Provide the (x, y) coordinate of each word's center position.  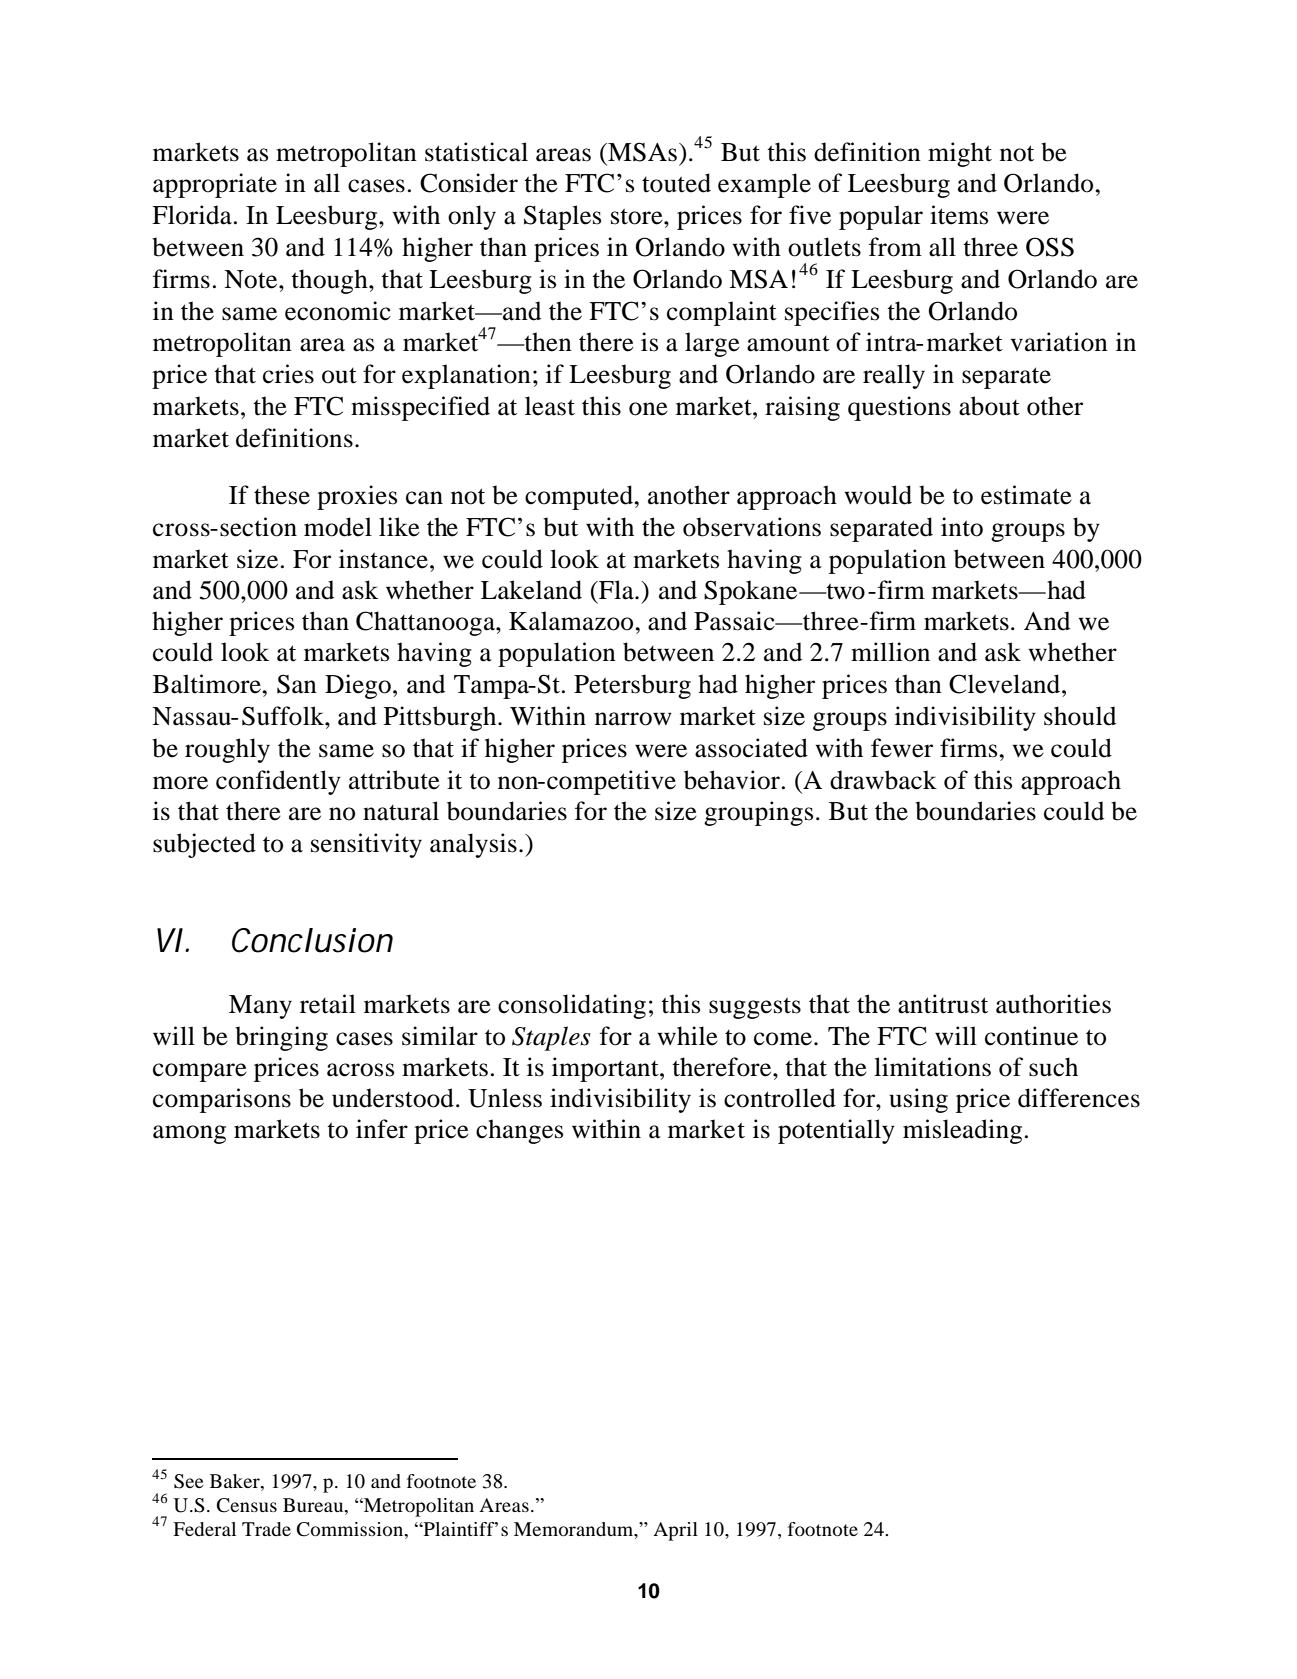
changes (519, 1131)
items (959, 215)
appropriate (215, 185)
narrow (633, 719)
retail (328, 1004)
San (297, 684)
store (638, 216)
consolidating (572, 1006)
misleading (962, 1131)
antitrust (943, 1004)
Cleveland (1006, 684)
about (989, 406)
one (648, 409)
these (282, 495)
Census (247, 1505)
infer (382, 1129)
